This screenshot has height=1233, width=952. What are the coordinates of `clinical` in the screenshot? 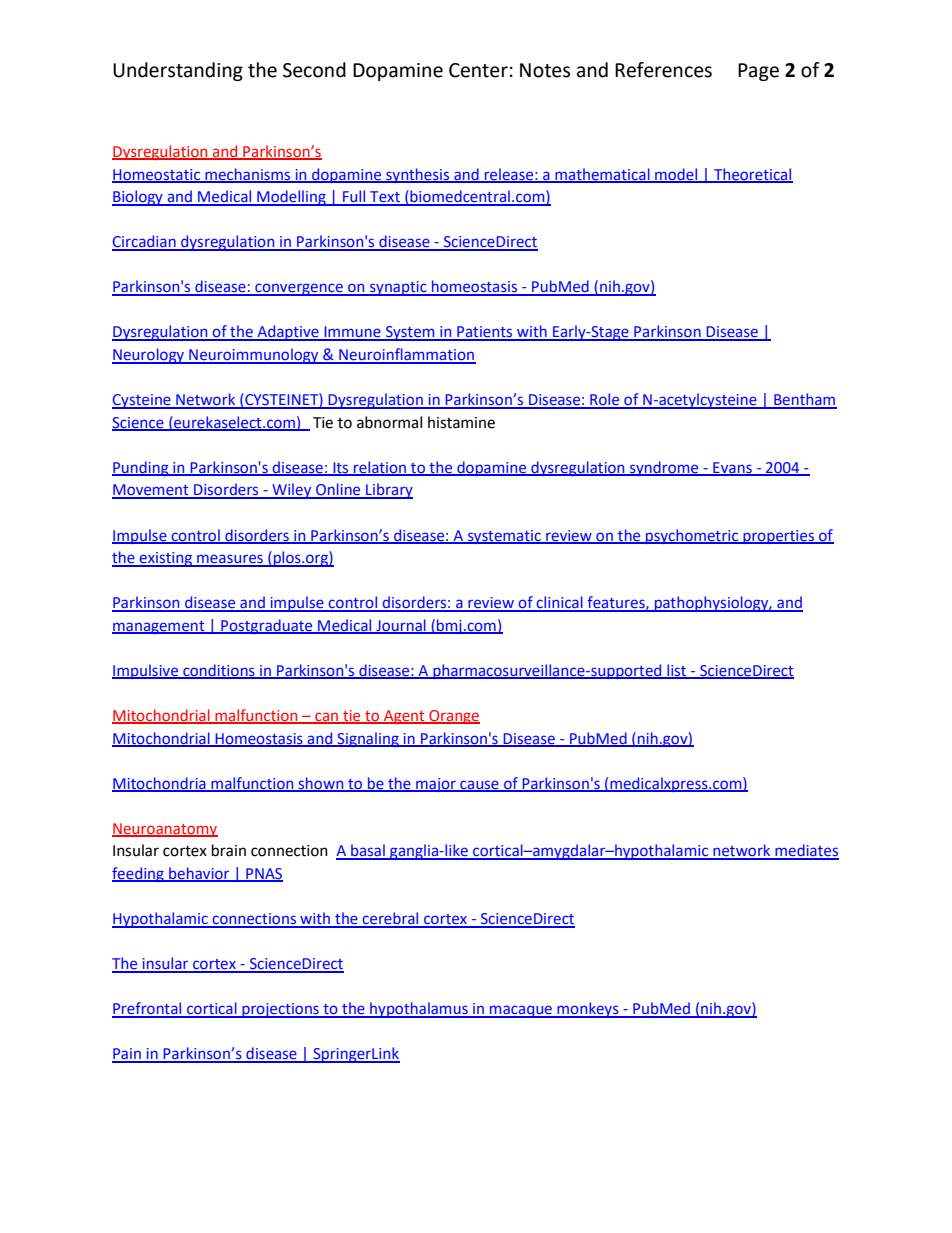 It's located at (560, 603).
